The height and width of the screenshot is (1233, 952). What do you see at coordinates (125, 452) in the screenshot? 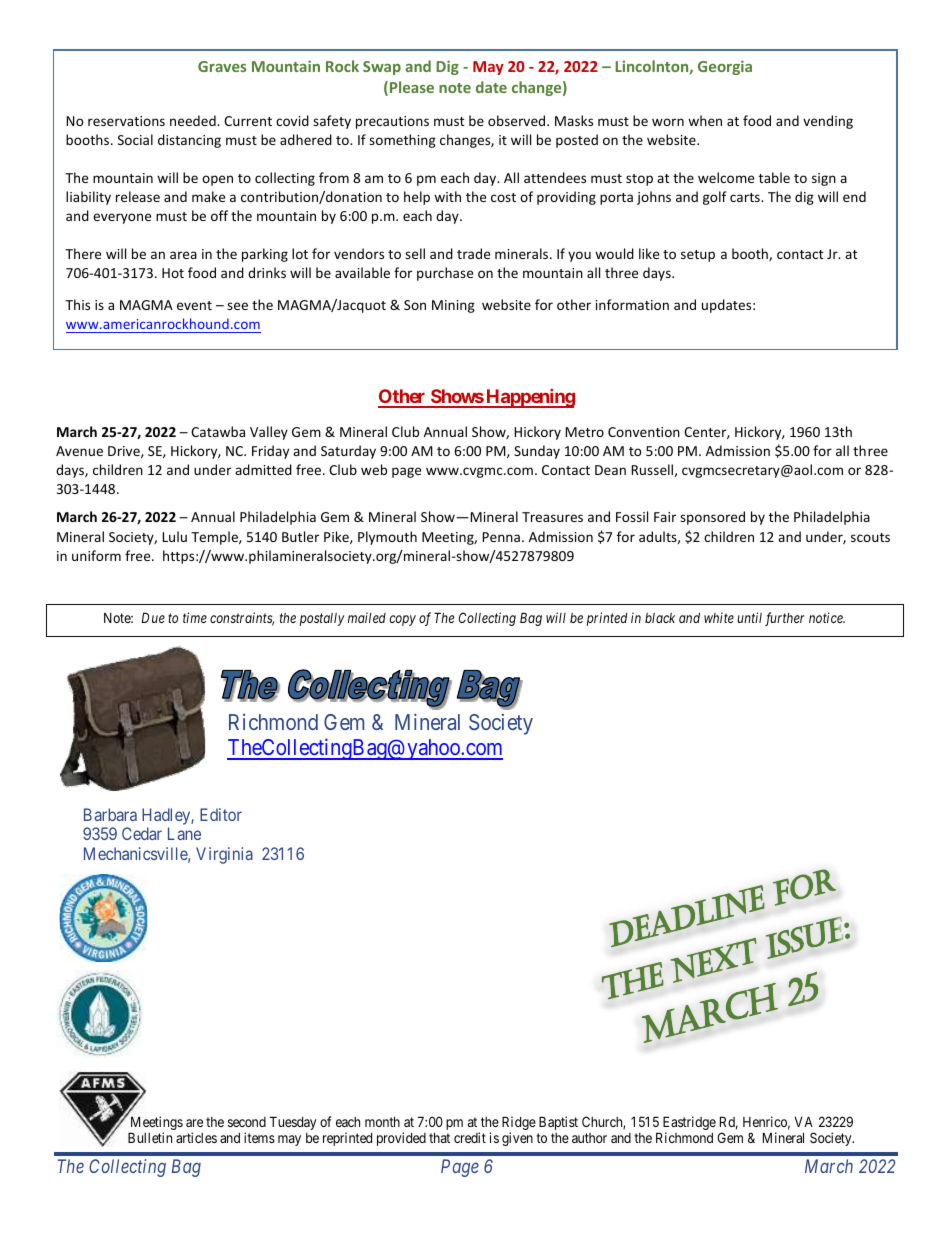
I see `Drive` at bounding box center [125, 452].
